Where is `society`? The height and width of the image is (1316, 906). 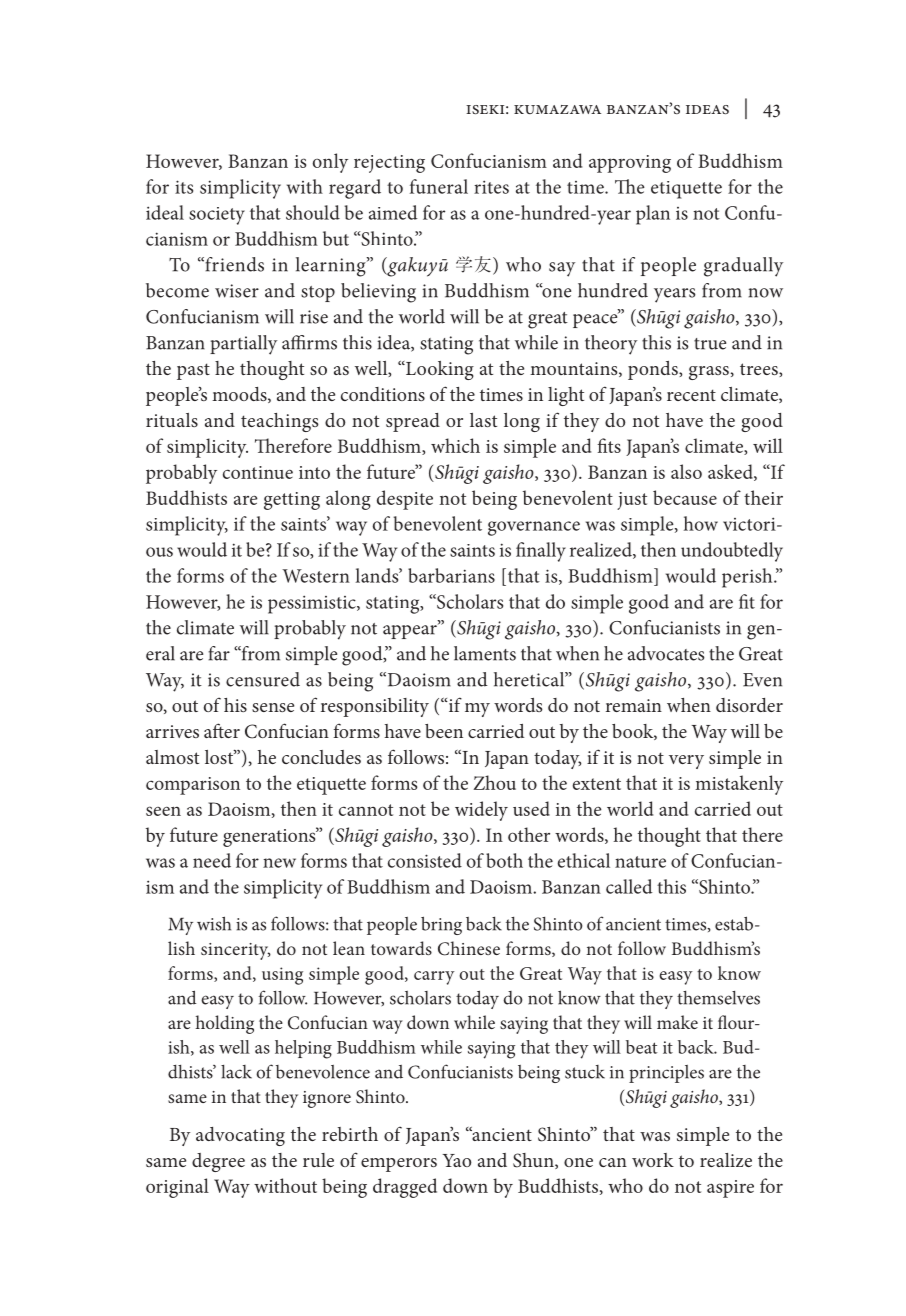 society is located at coordinates (217, 216).
